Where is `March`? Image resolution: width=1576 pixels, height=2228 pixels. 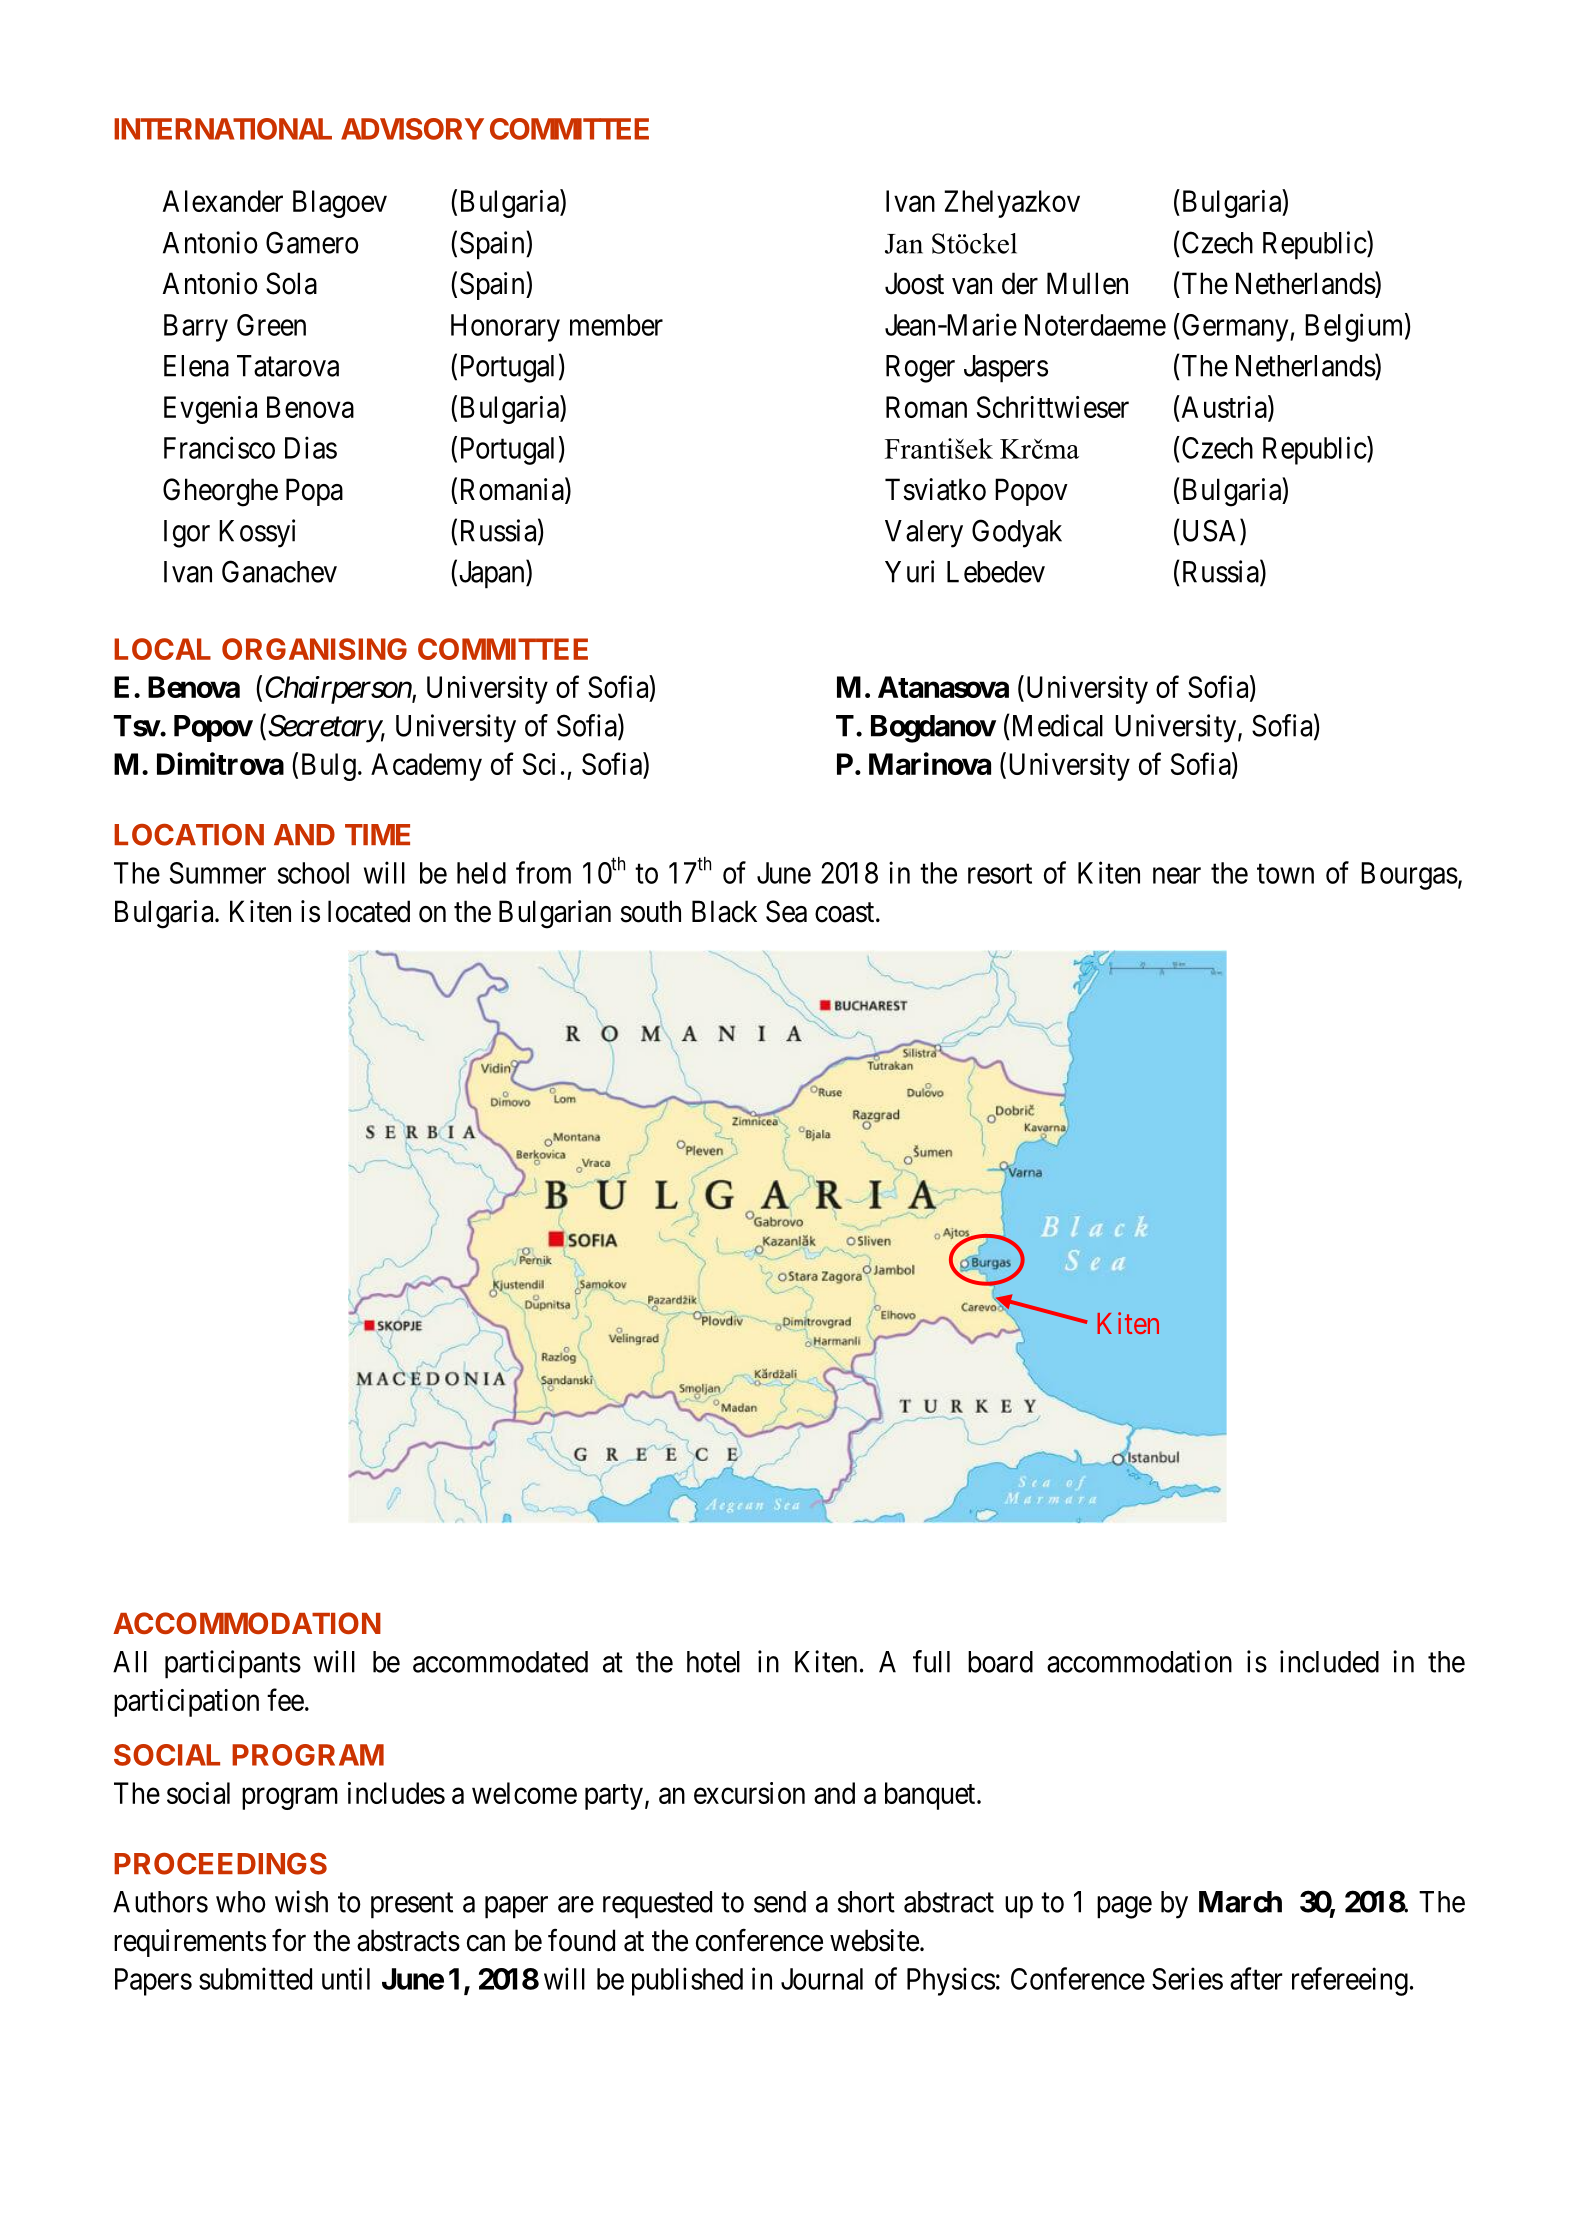
March is located at coordinates (1240, 1902).
